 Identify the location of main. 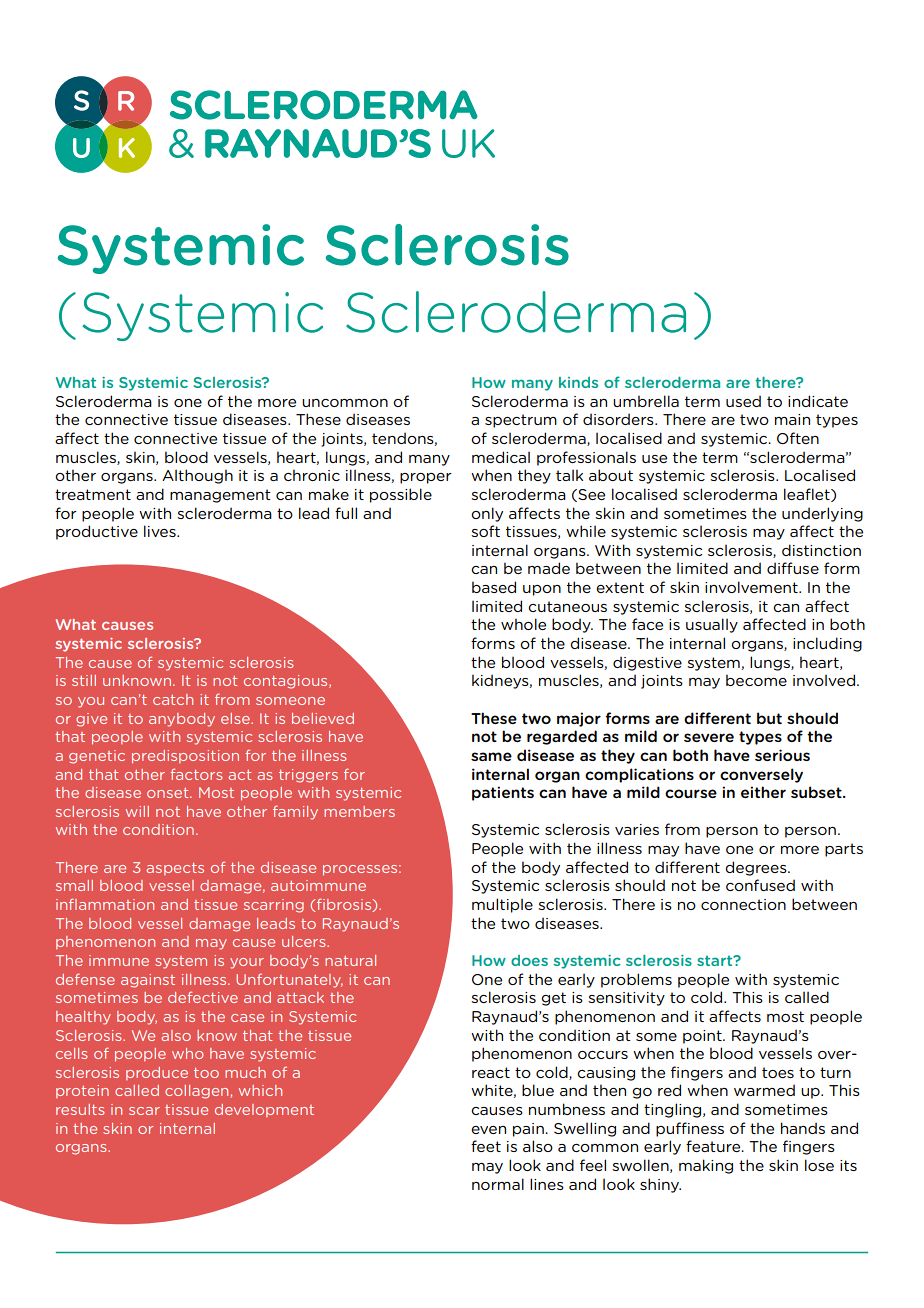
(792, 419).
